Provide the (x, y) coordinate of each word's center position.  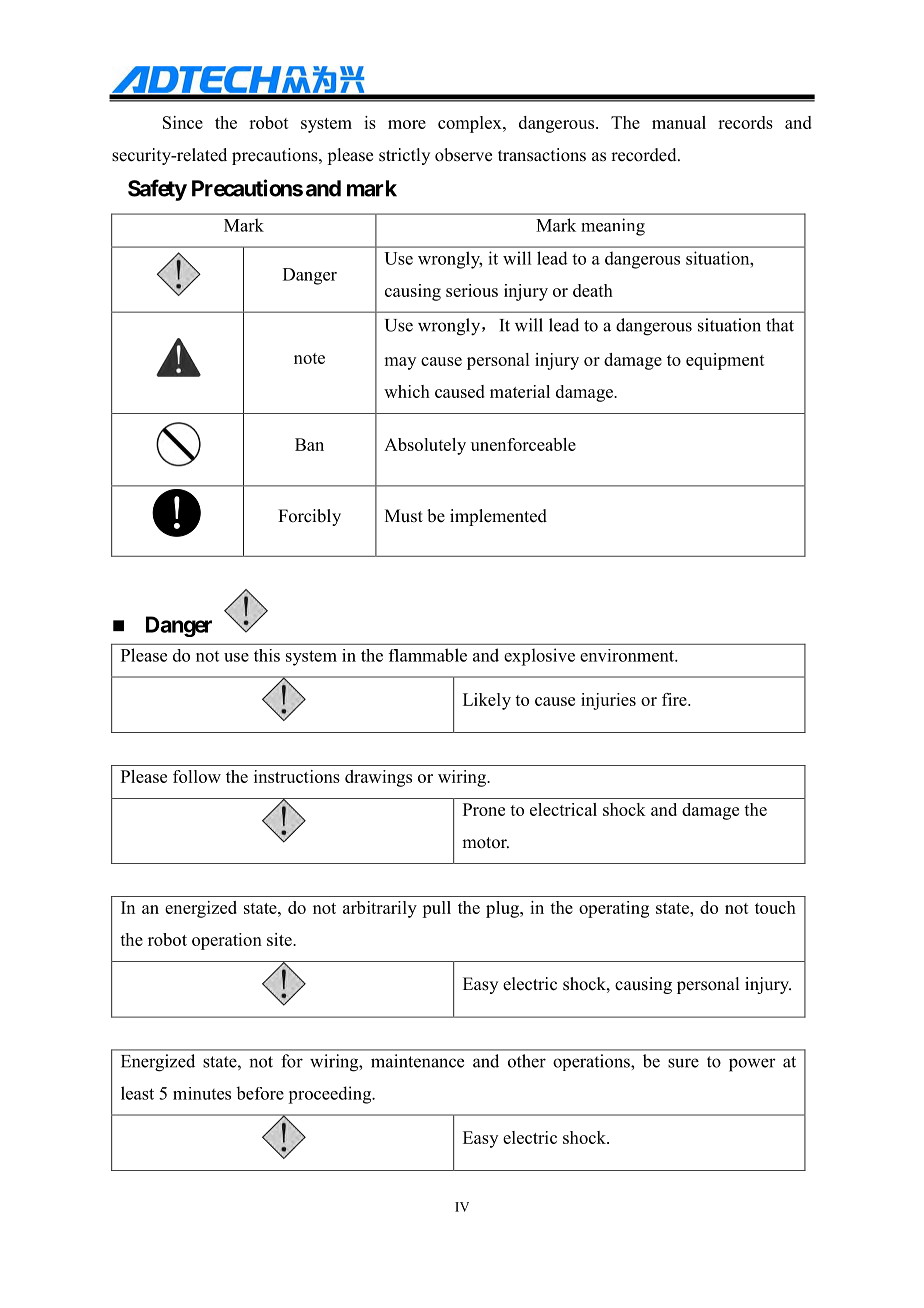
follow (197, 776)
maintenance (417, 1061)
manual (679, 122)
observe (463, 155)
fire (675, 699)
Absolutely (425, 446)
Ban (309, 444)
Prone (484, 809)
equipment (725, 361)
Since (183, 122)
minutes (202, 1093)
